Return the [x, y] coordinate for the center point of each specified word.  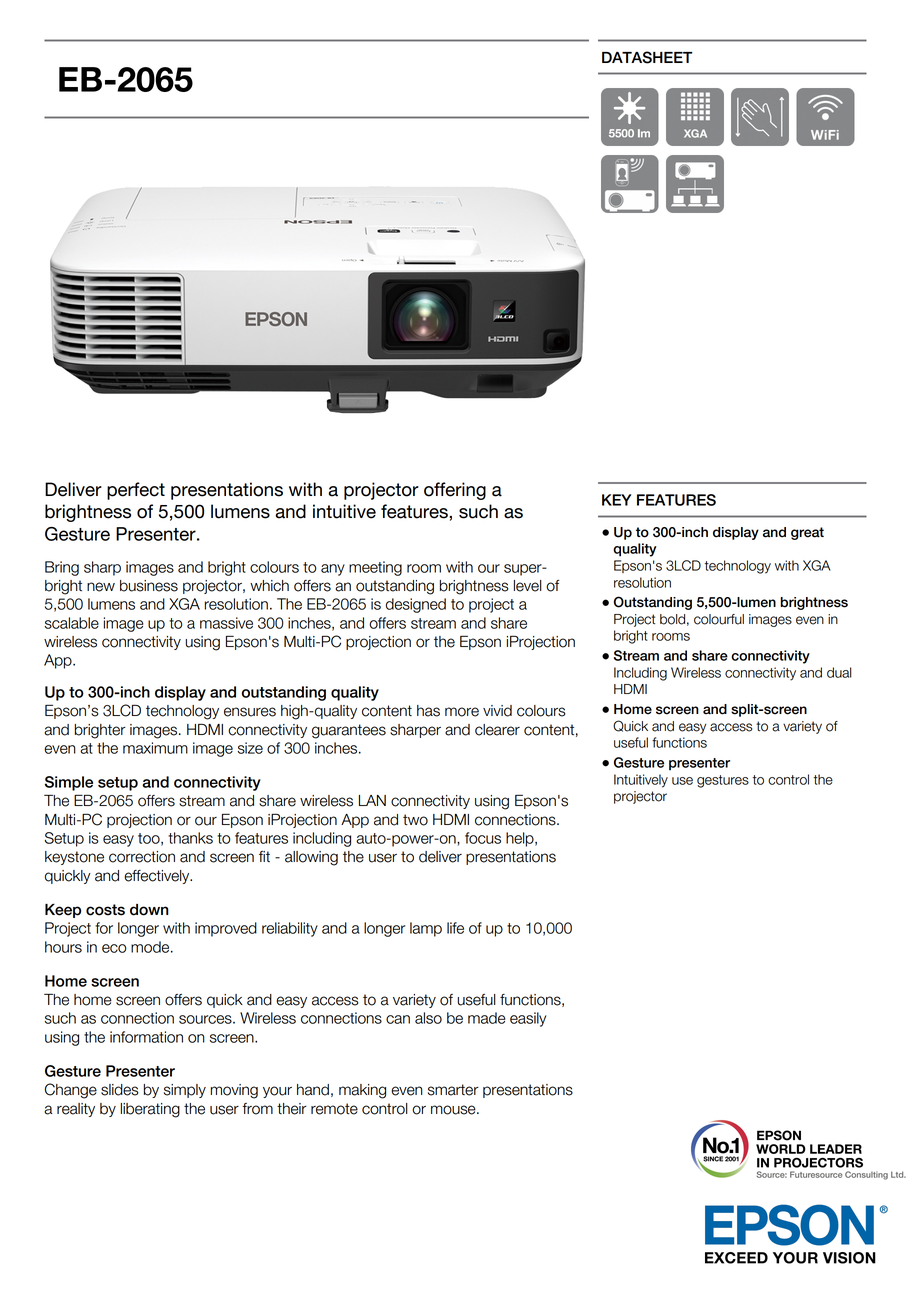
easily [528, 1019]
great [807, 533]
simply [185, 1091]
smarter [453, 1090]
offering [455, 491]
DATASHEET [647, 57]
